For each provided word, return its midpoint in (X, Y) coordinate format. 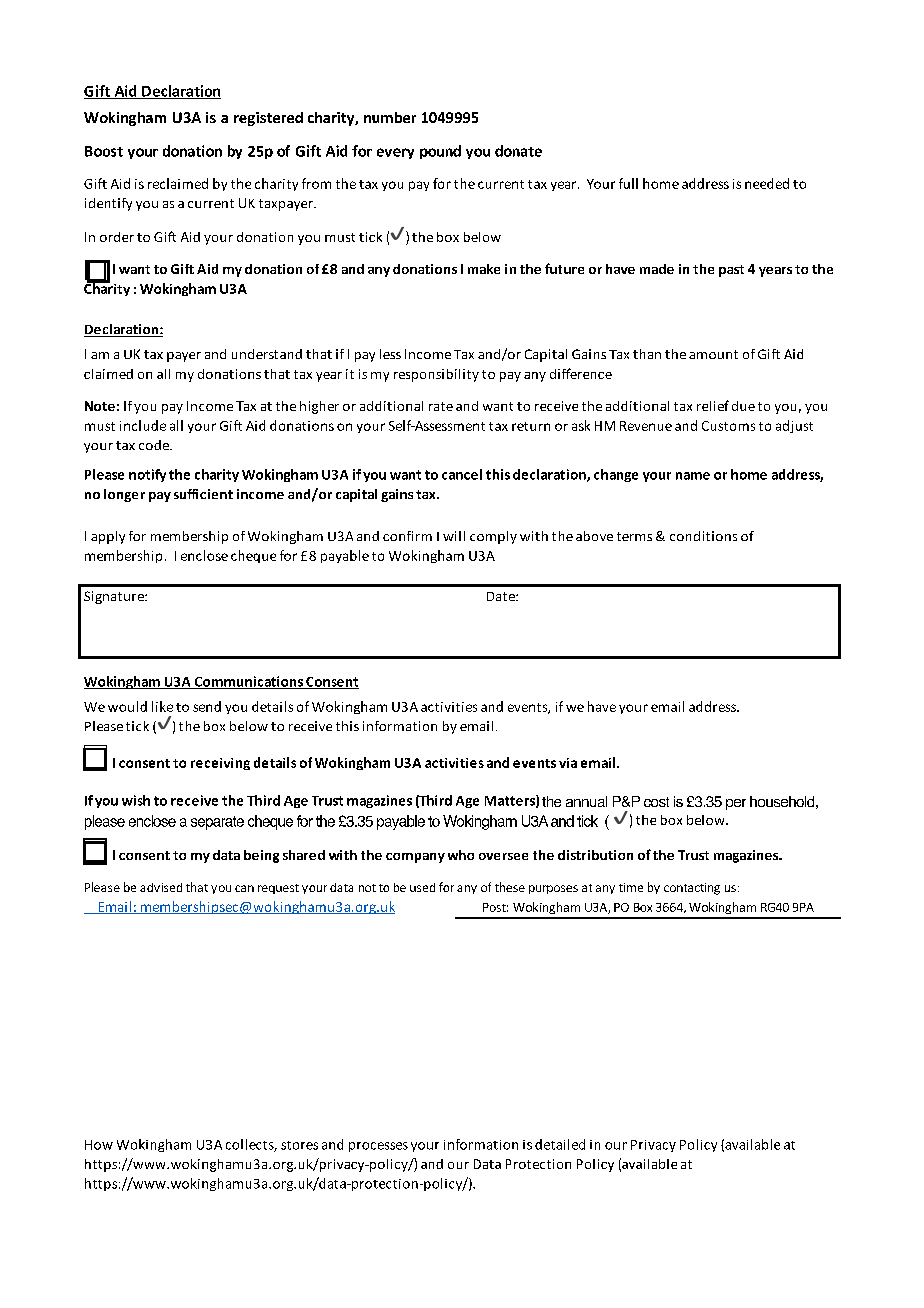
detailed (560, 1144)
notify (147, 475)
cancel (462, 474)
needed (767, 183)
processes (378, 1147)
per (736, 804)
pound (440, 152)
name (693, 476)
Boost (104, 151)
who (461, 855)
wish (136, 800)
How (99, 1145)
